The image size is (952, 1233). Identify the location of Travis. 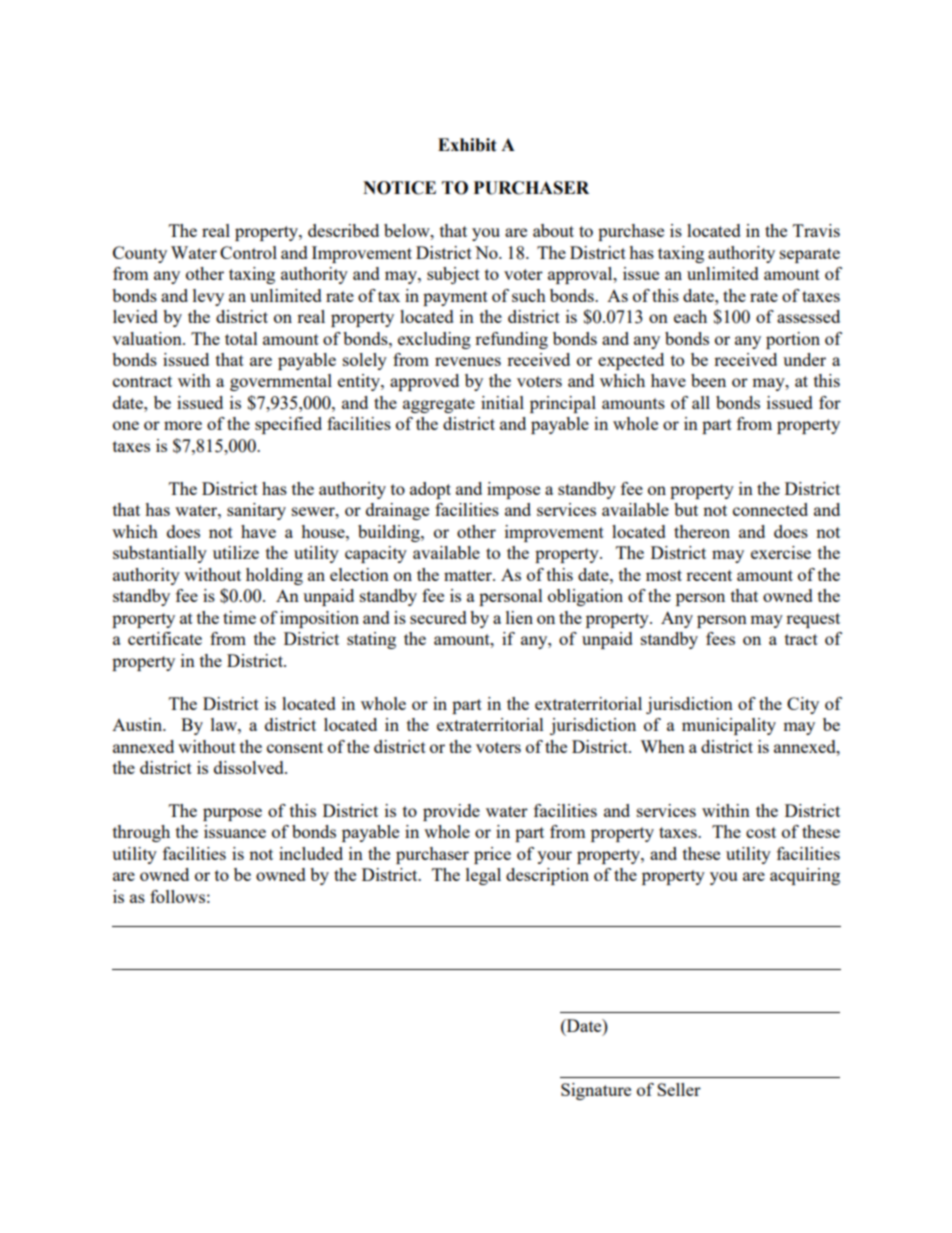
(816, 230).
